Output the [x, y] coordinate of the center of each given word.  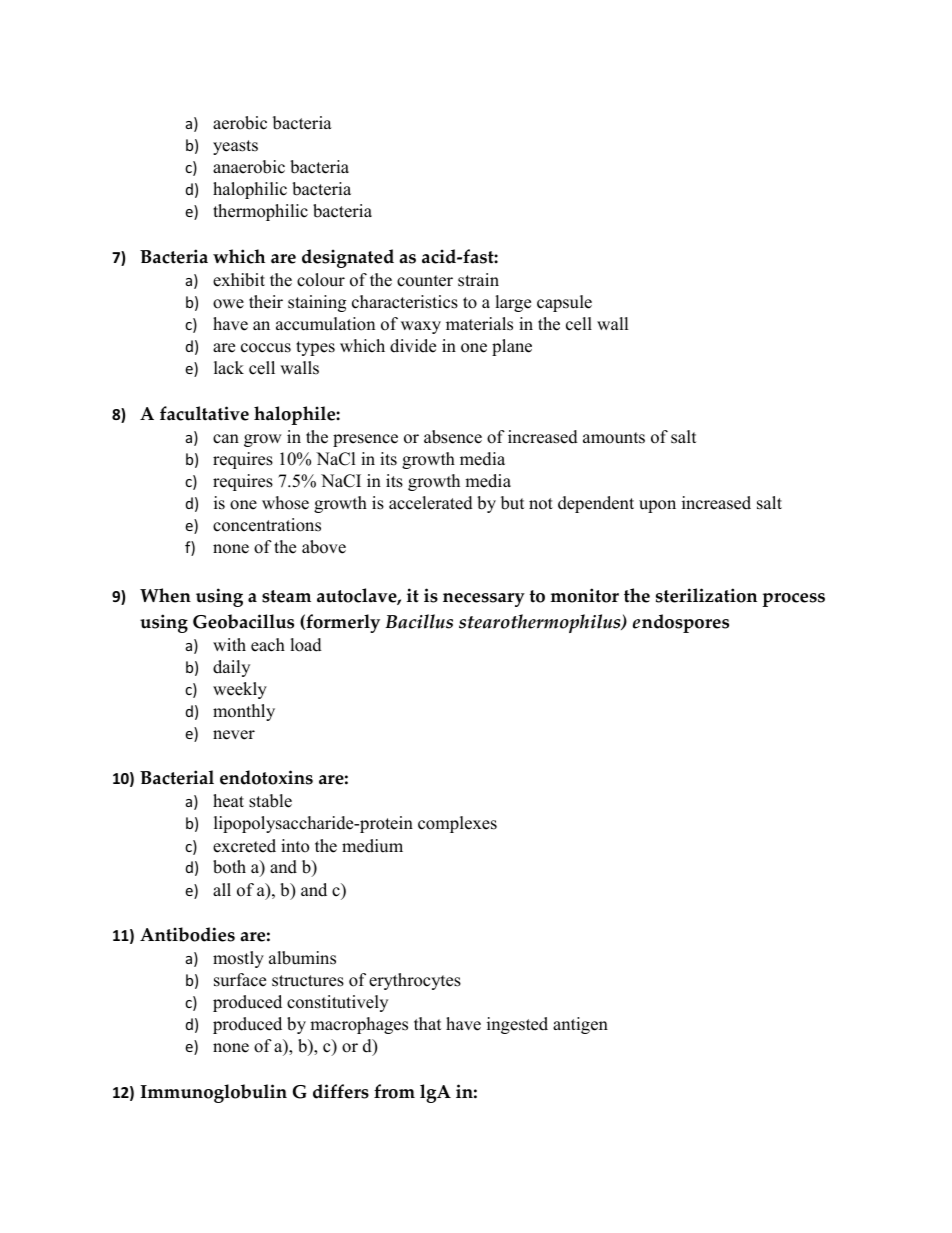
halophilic [250, 190]
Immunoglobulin [213, 1093]
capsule [564, 303]
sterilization [706, 595]
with [229, 644]
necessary [484, 600]
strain [478, 280]
